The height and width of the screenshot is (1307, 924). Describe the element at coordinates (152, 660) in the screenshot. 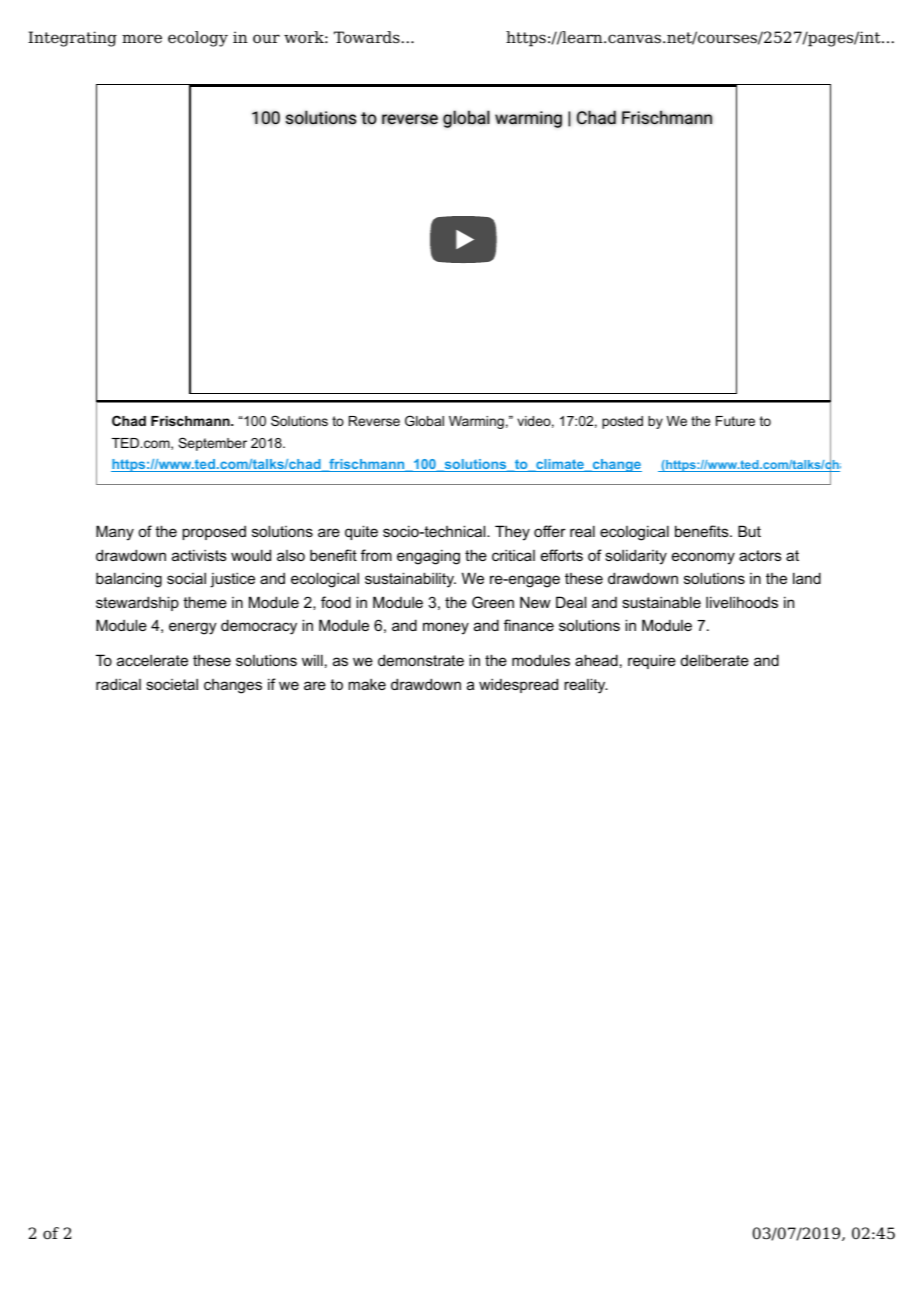

I see `accelerate` at that location.
